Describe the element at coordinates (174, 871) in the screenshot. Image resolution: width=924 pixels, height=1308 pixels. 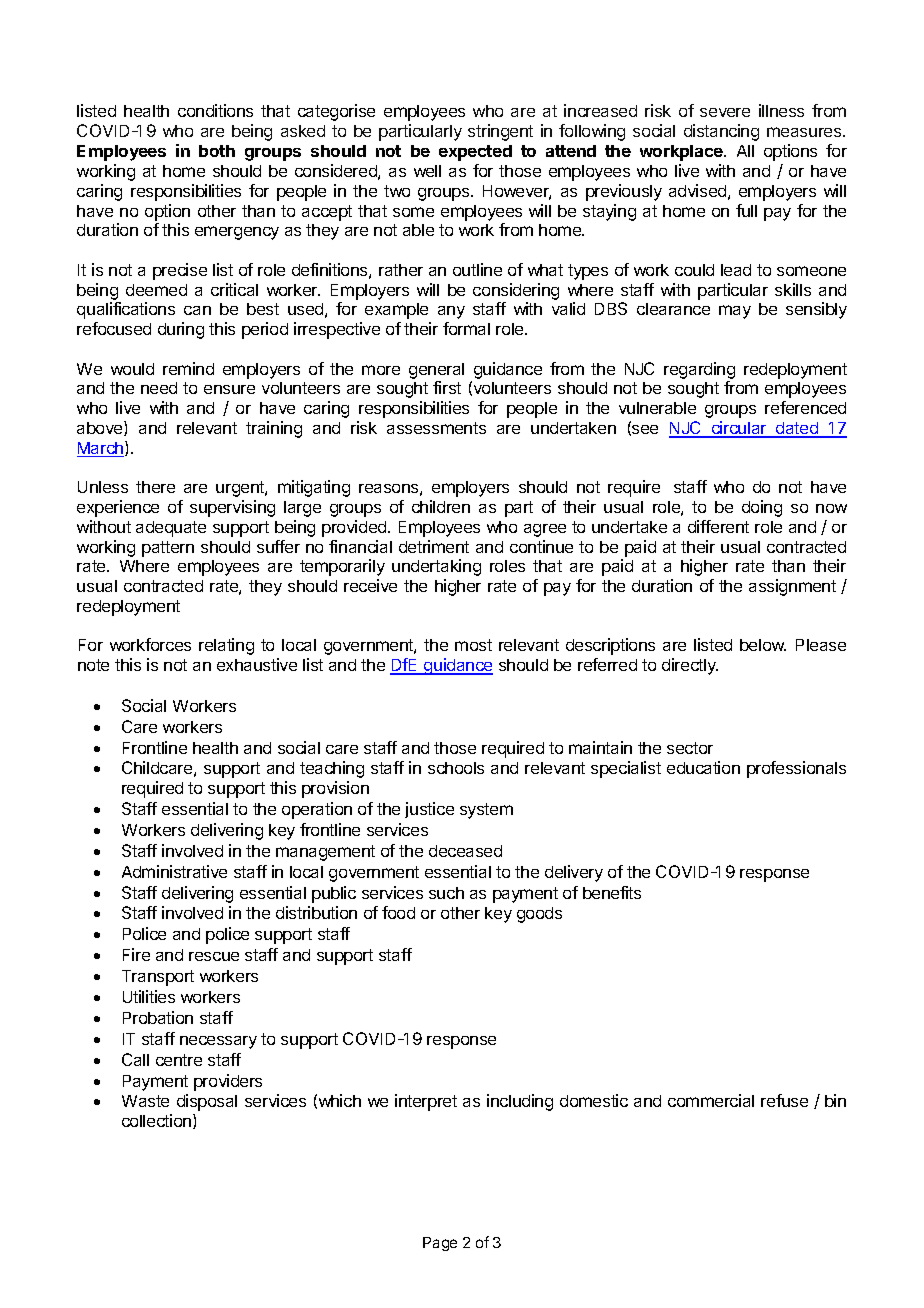
I see `Administrative` at that location.
